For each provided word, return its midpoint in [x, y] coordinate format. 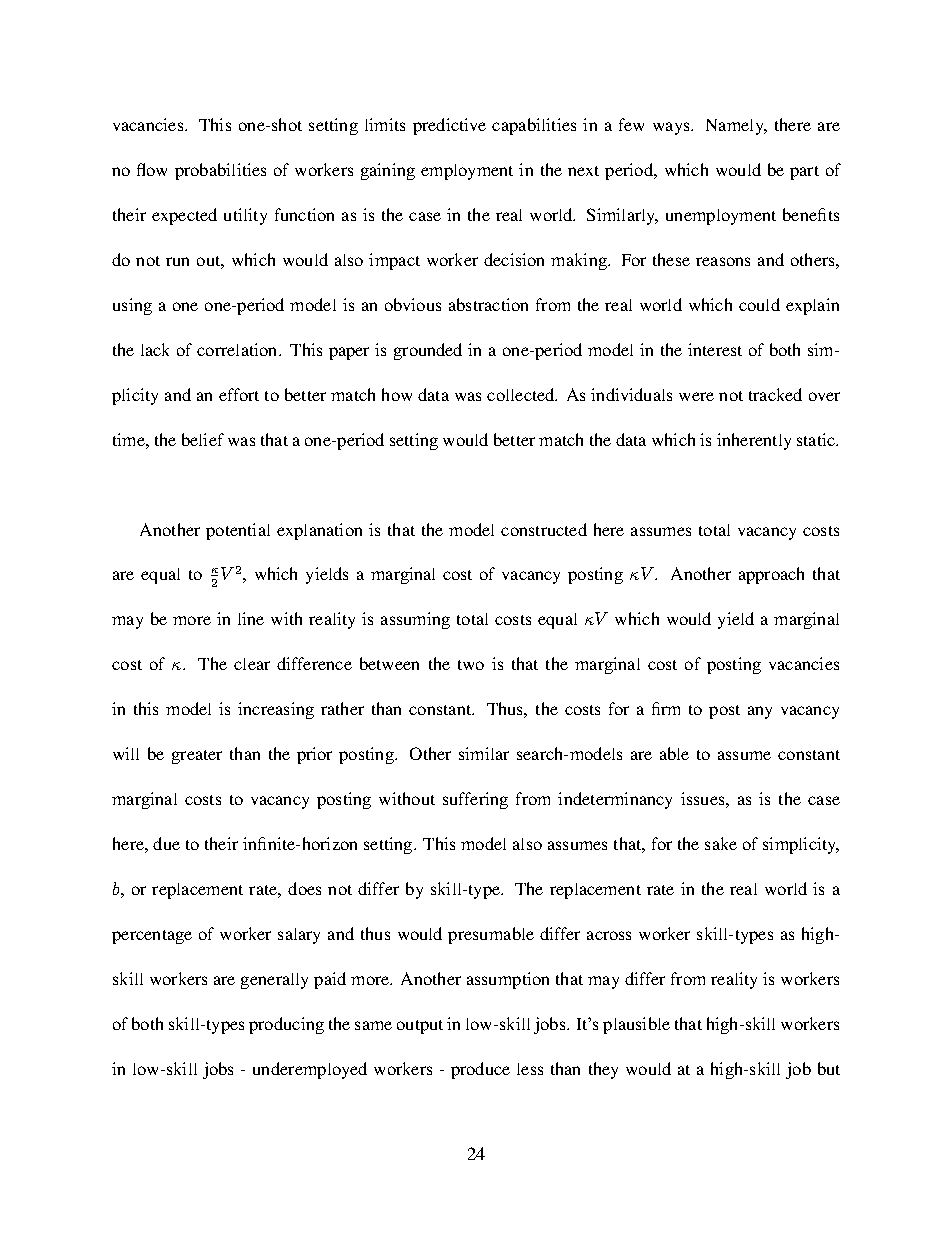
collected [522, 394]
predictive [449, 126]
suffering [475, 800]
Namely [736, 127]
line [251, 618]
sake [721, 843]
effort [239, 394]
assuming [415, 620]
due [166, 843]
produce [480, 1070]
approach [771, 575]
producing [286, 1025]
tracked [775, 394]
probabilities [220, 171]
